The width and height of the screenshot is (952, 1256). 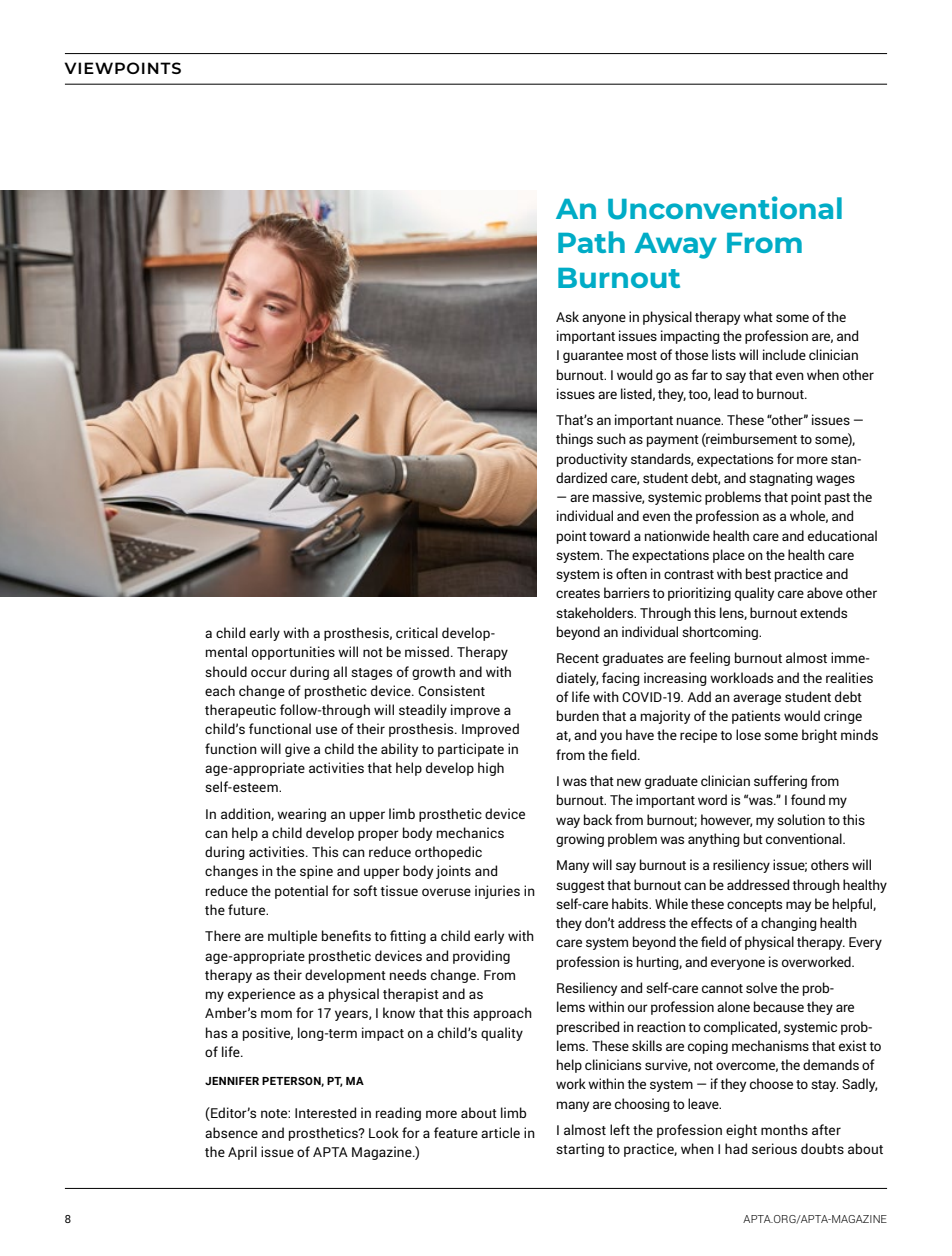 I want to click on may, so click(x=798, y=906).
